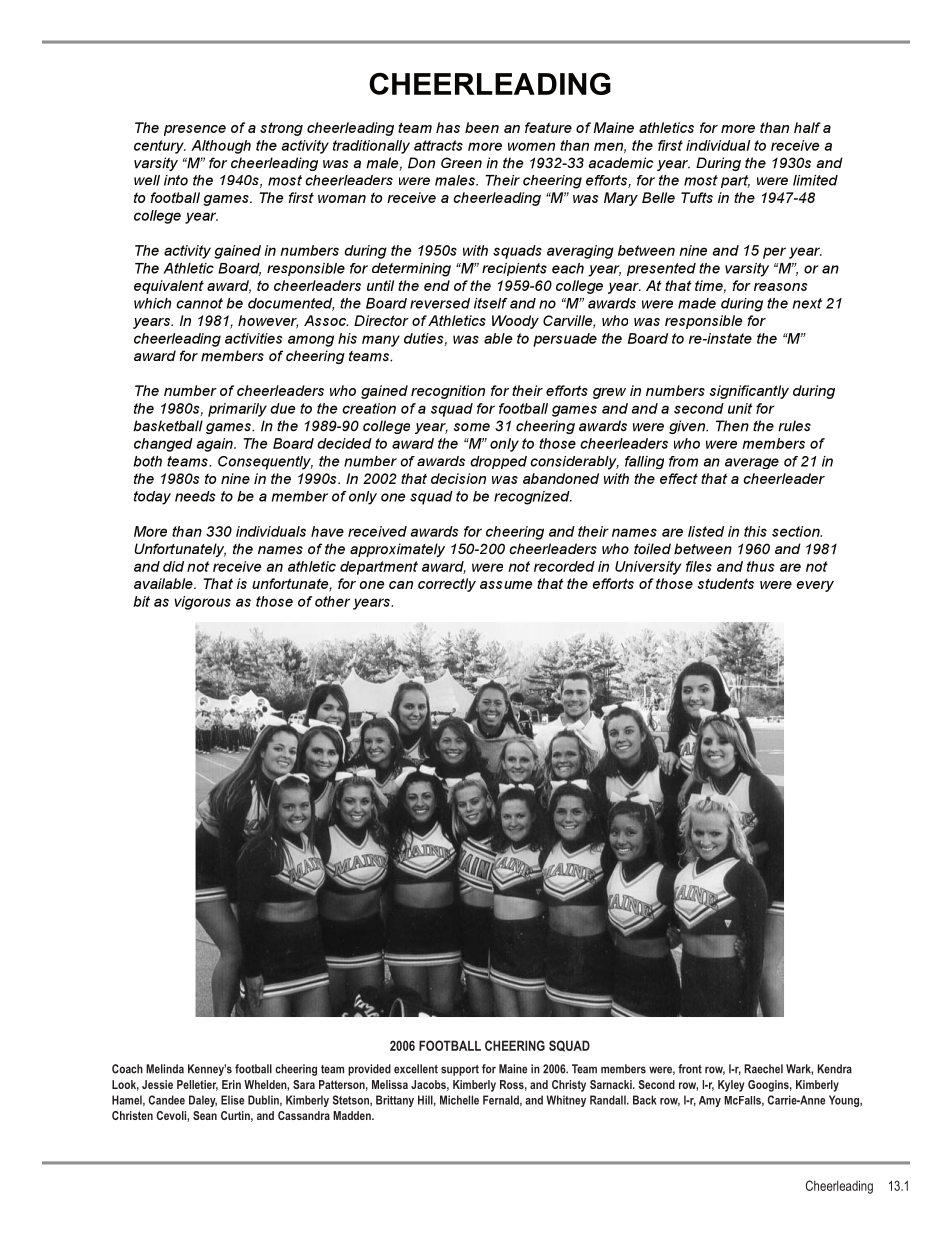  I want to click on vigorous, so click(202, 603).
